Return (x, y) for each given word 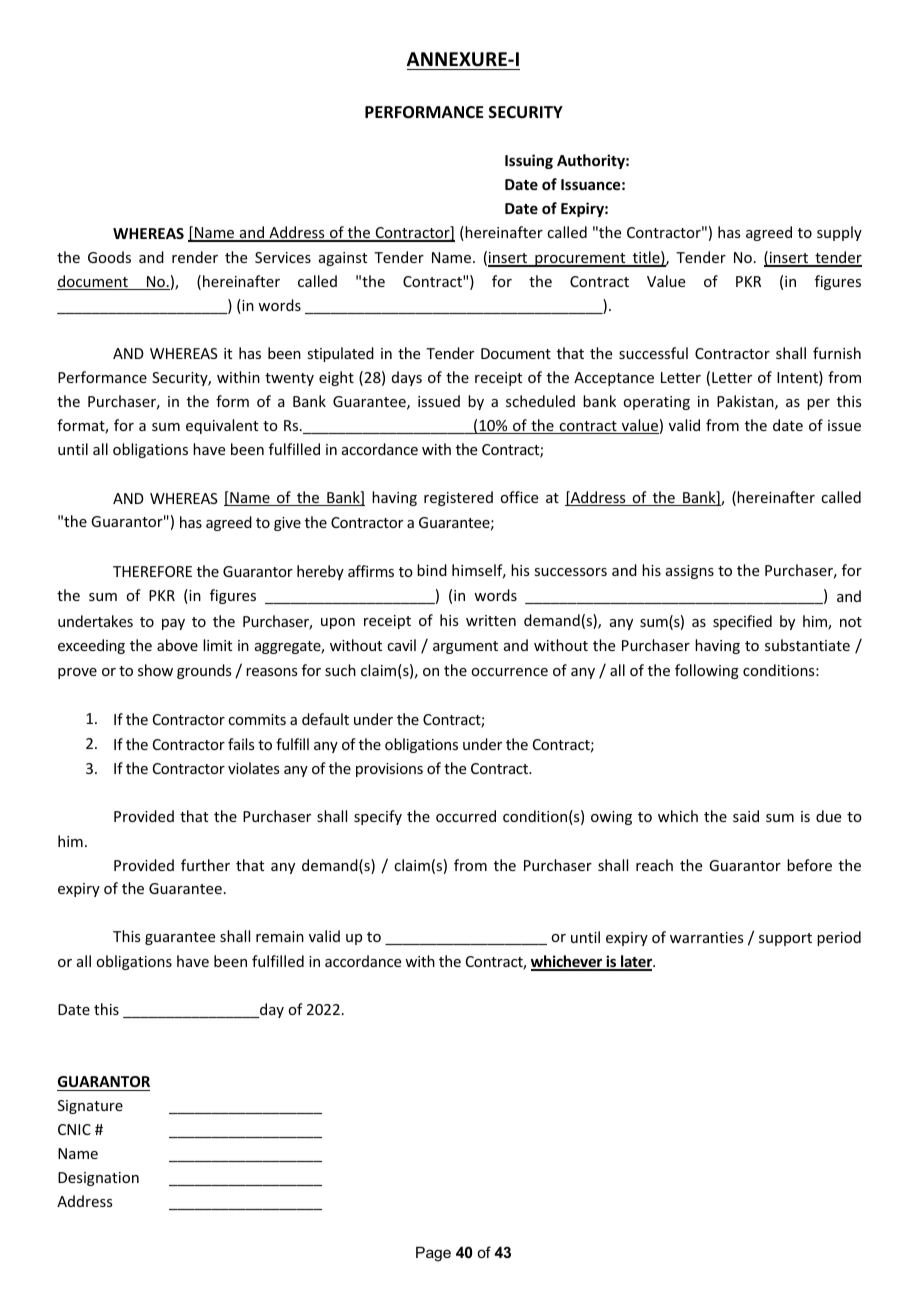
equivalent (222, 426)
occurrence (509, 672)
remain (280, 936)
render (195, 257)
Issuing (529, 161)
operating (656, 403)
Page (433, 1254)
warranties (706, 937)
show (155, 670)
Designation (98, 1179)
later (637, 962)
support (785, 939)
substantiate (807, 645)
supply (839, 233)
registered (458, 498)
